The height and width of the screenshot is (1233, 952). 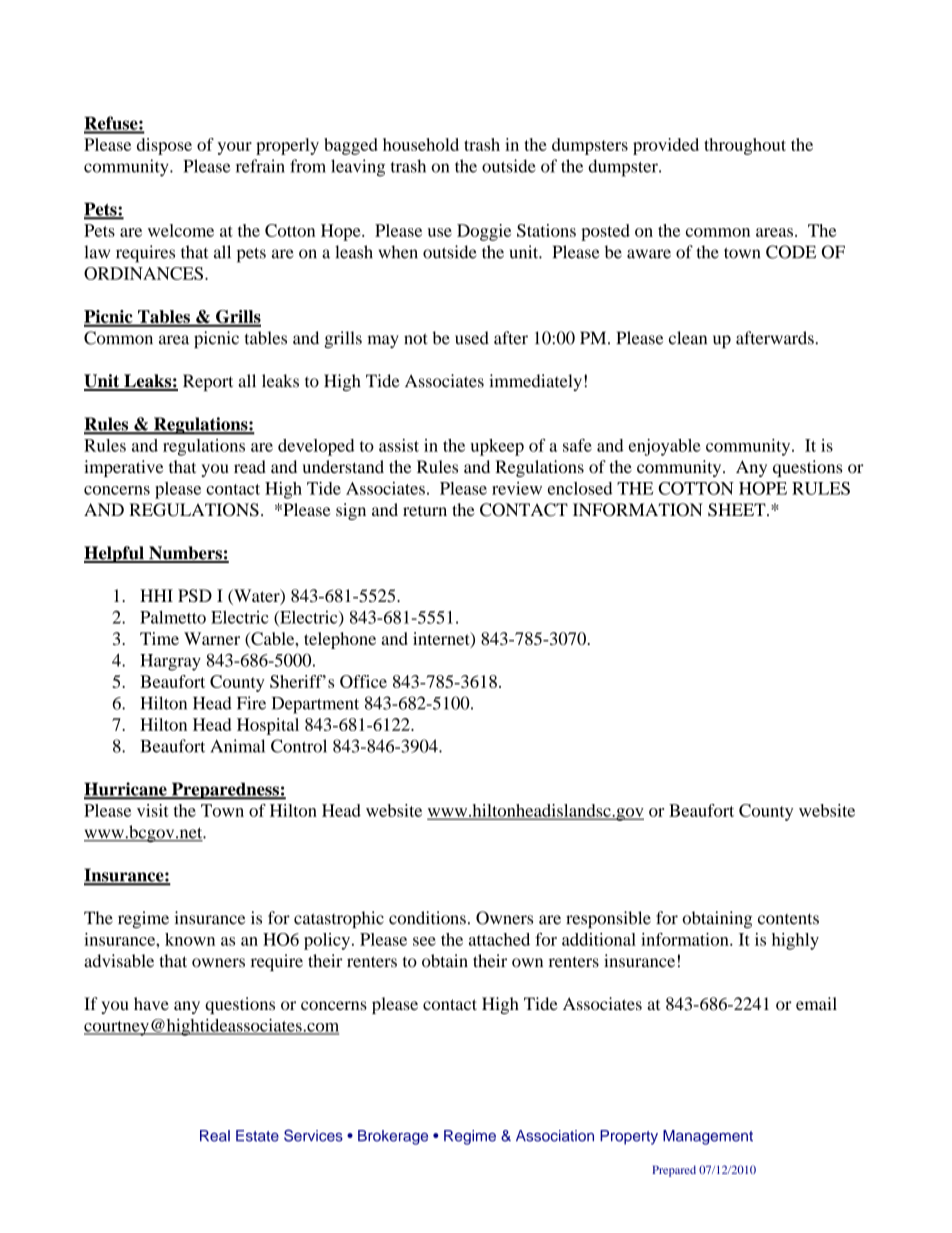 What do you see at coordinates (472, 338) in the screenshot?
I see `used` at bounding box center [472, 338].
